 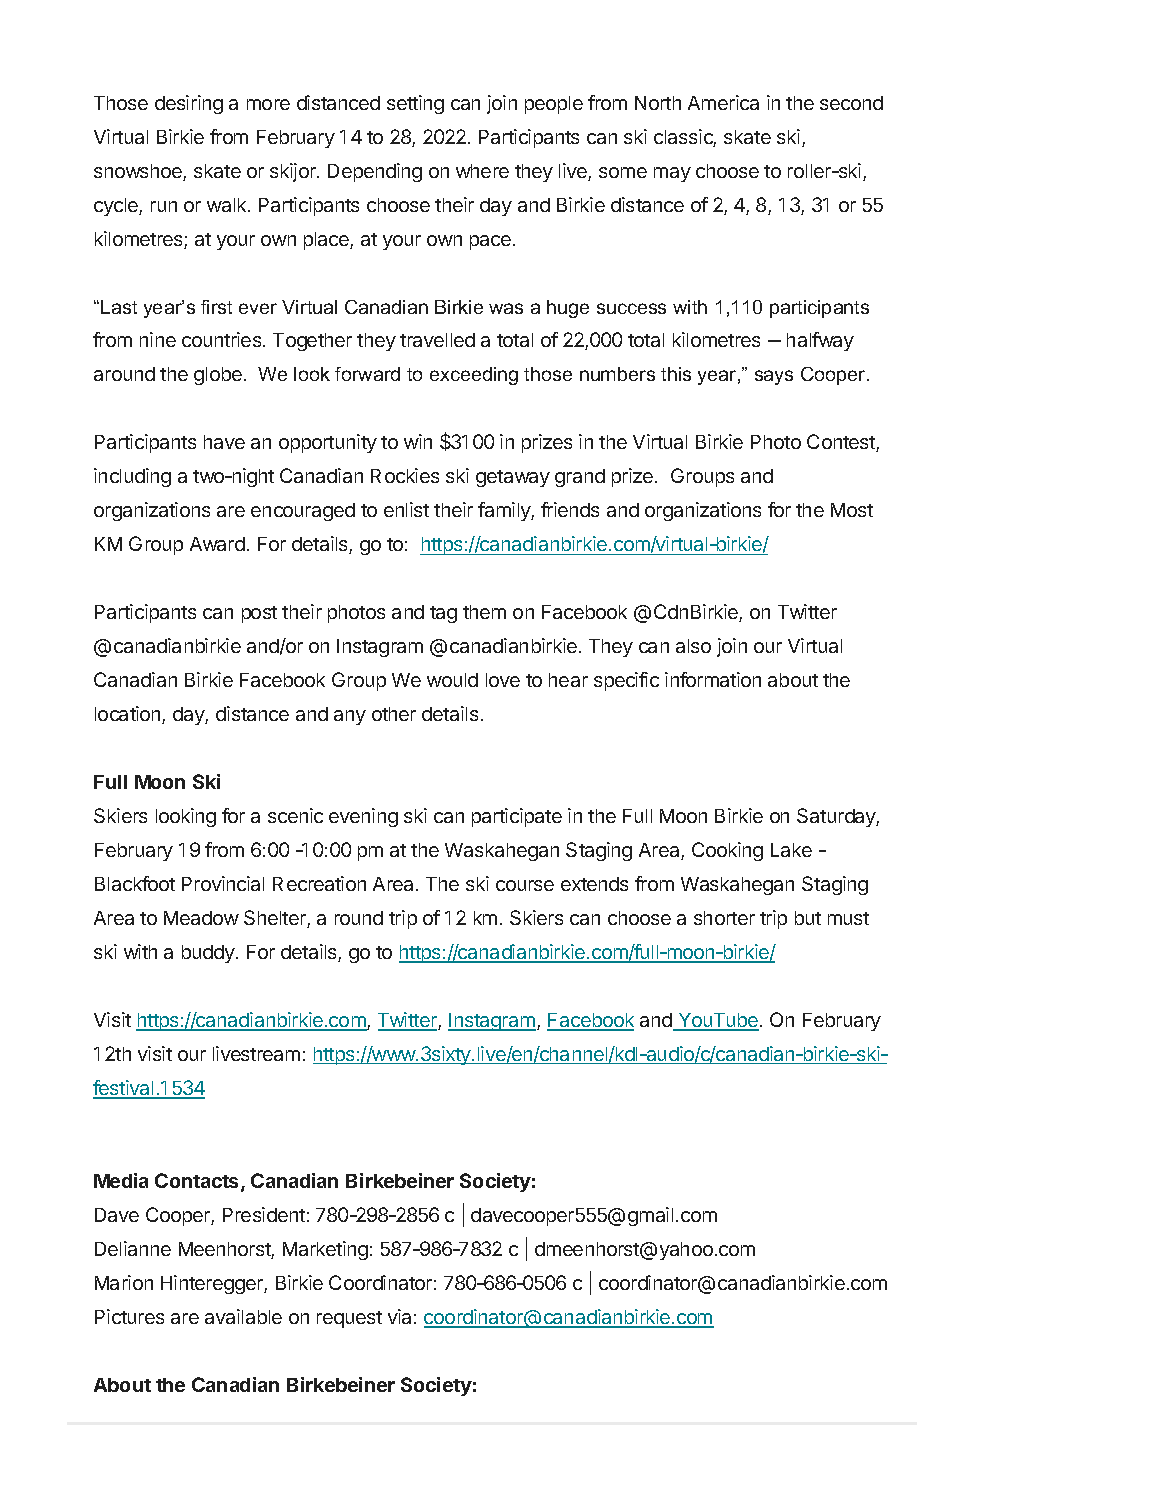 What do you see at coordinates (503, 680) in the document?
I see `love` at bounding box center [503, 680].
